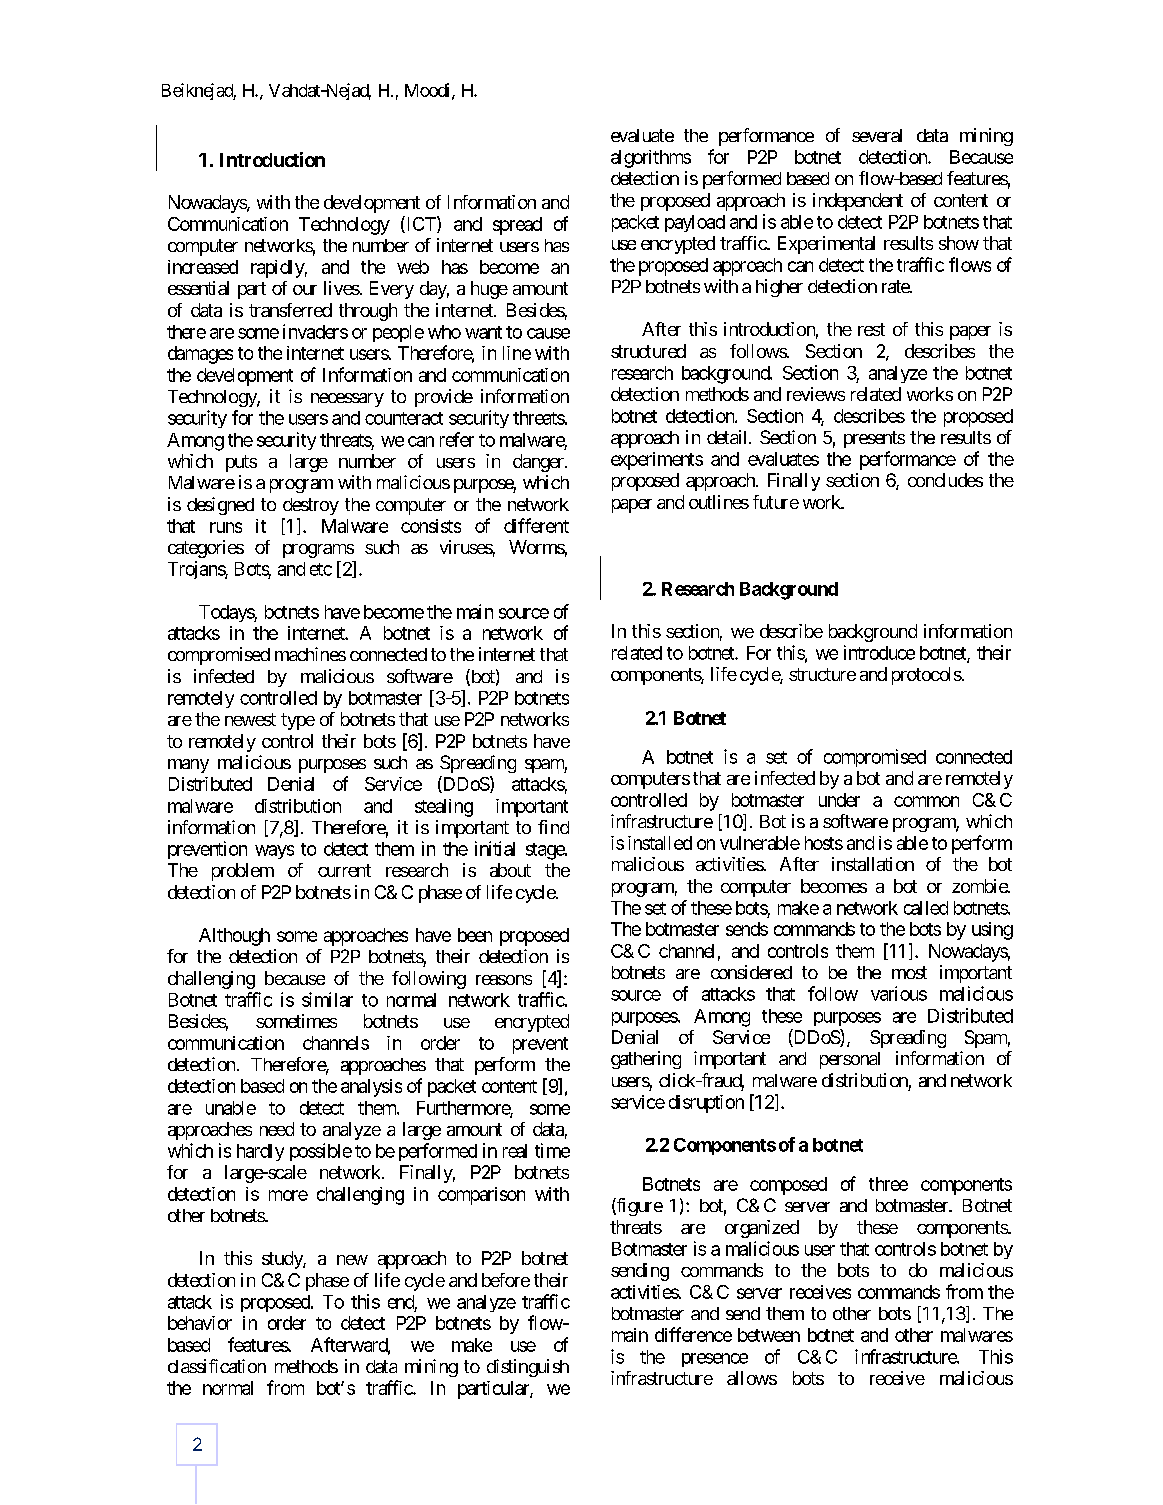 Image resolution: width=1163 pixels, height=1505 pixels. Describe the element at coordinates (769, 1335) in the screenshot. I see `between` at that location.
